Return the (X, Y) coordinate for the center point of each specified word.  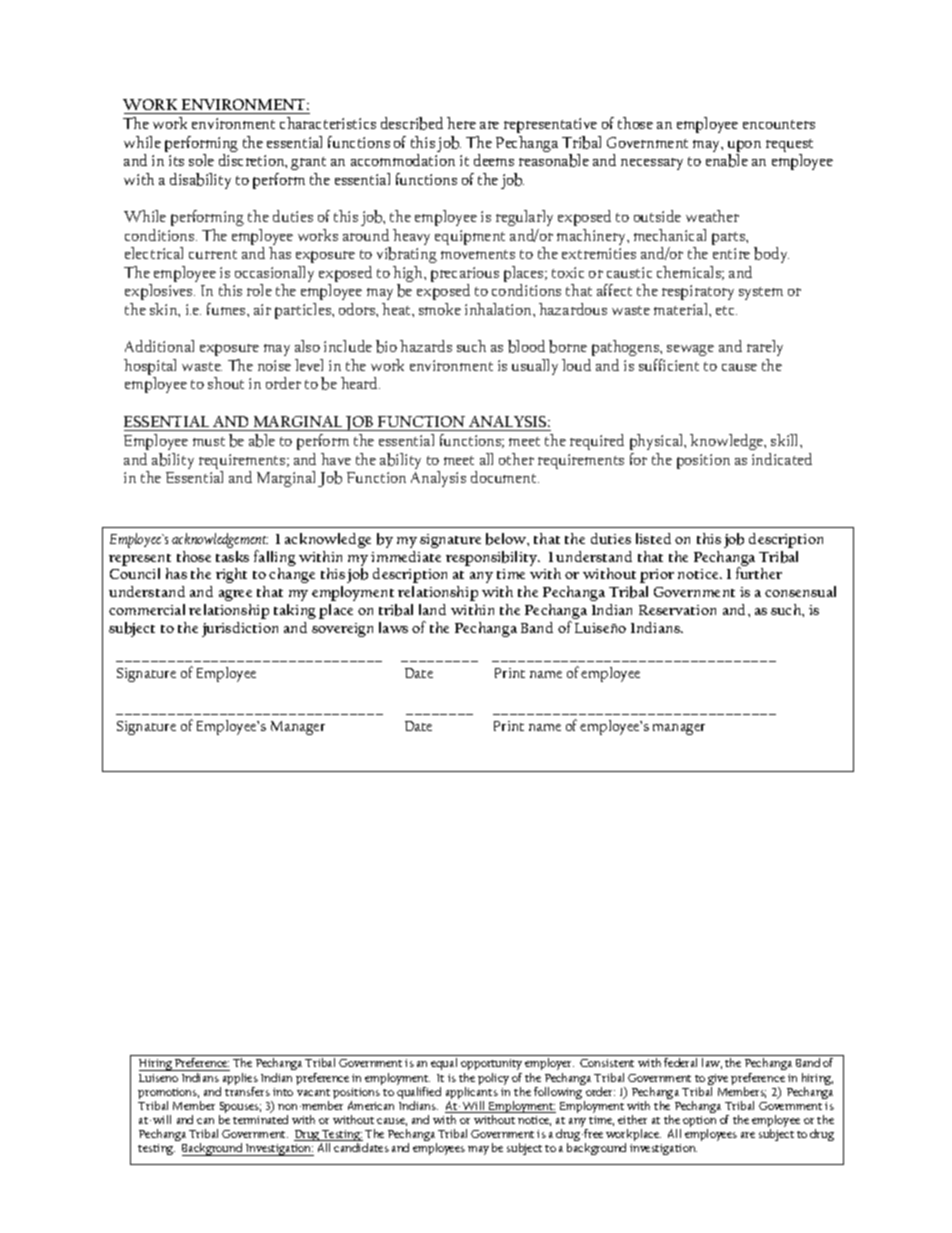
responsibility (493, 558)
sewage (690, 350)
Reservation (677, 610)
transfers (247, 1090)
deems (494, 160)
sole (201, 160)
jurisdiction (240, 629)
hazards (426, 346)
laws (393, 627)
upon (744, 147)
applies (239, 1079)
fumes (227, 309)
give (718, 1081)
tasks (232, 556)
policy (493, 1079)
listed (653, 538)
